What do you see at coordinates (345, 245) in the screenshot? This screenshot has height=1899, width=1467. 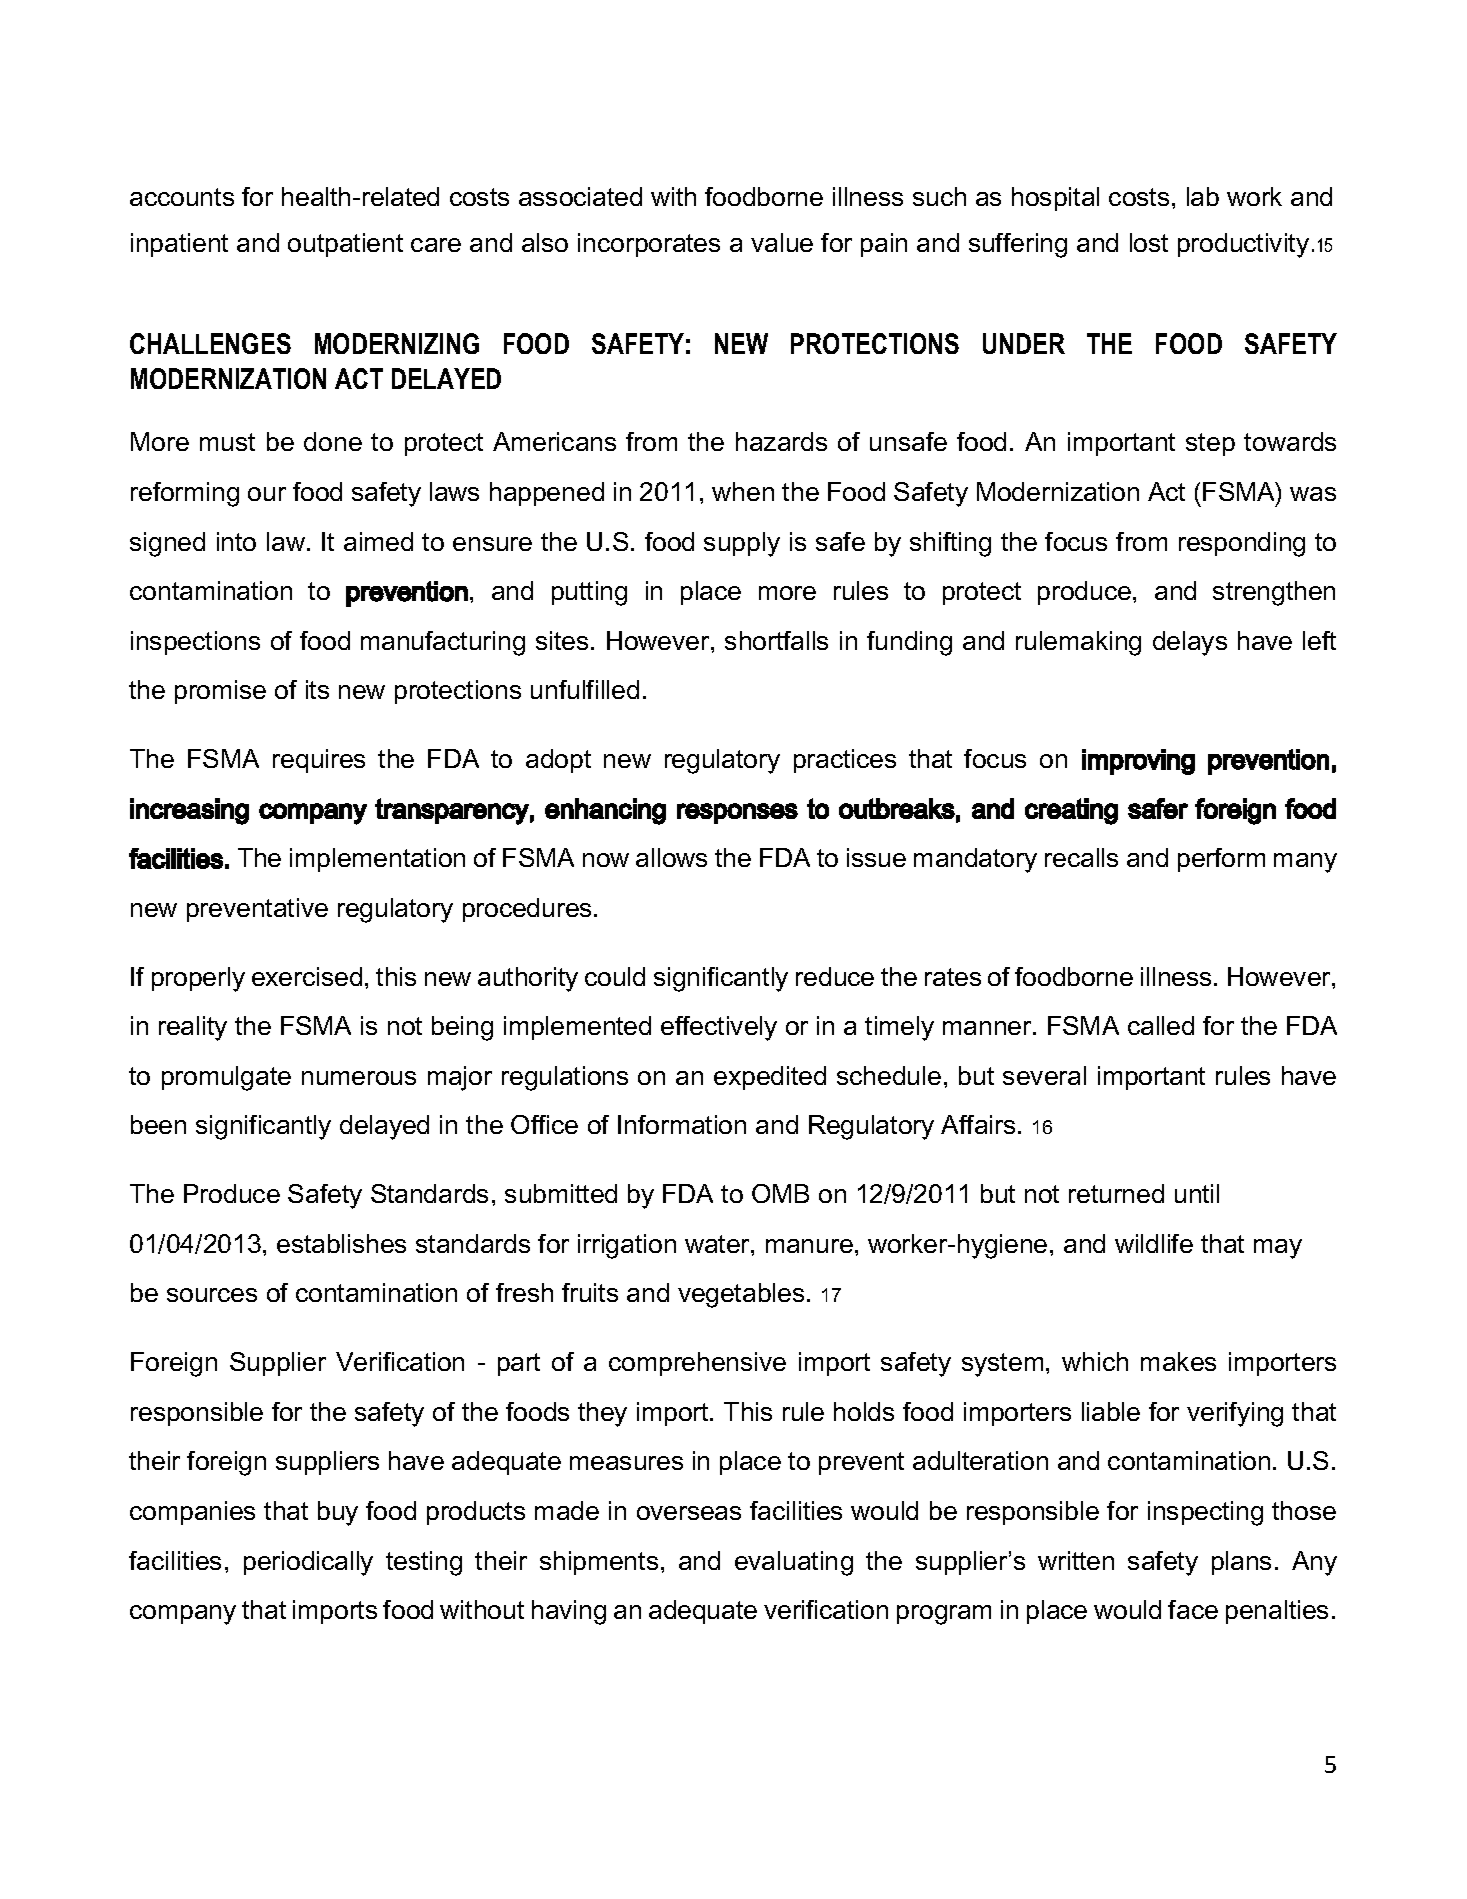 I see `outpatient` at bounding box center [345, 245].
